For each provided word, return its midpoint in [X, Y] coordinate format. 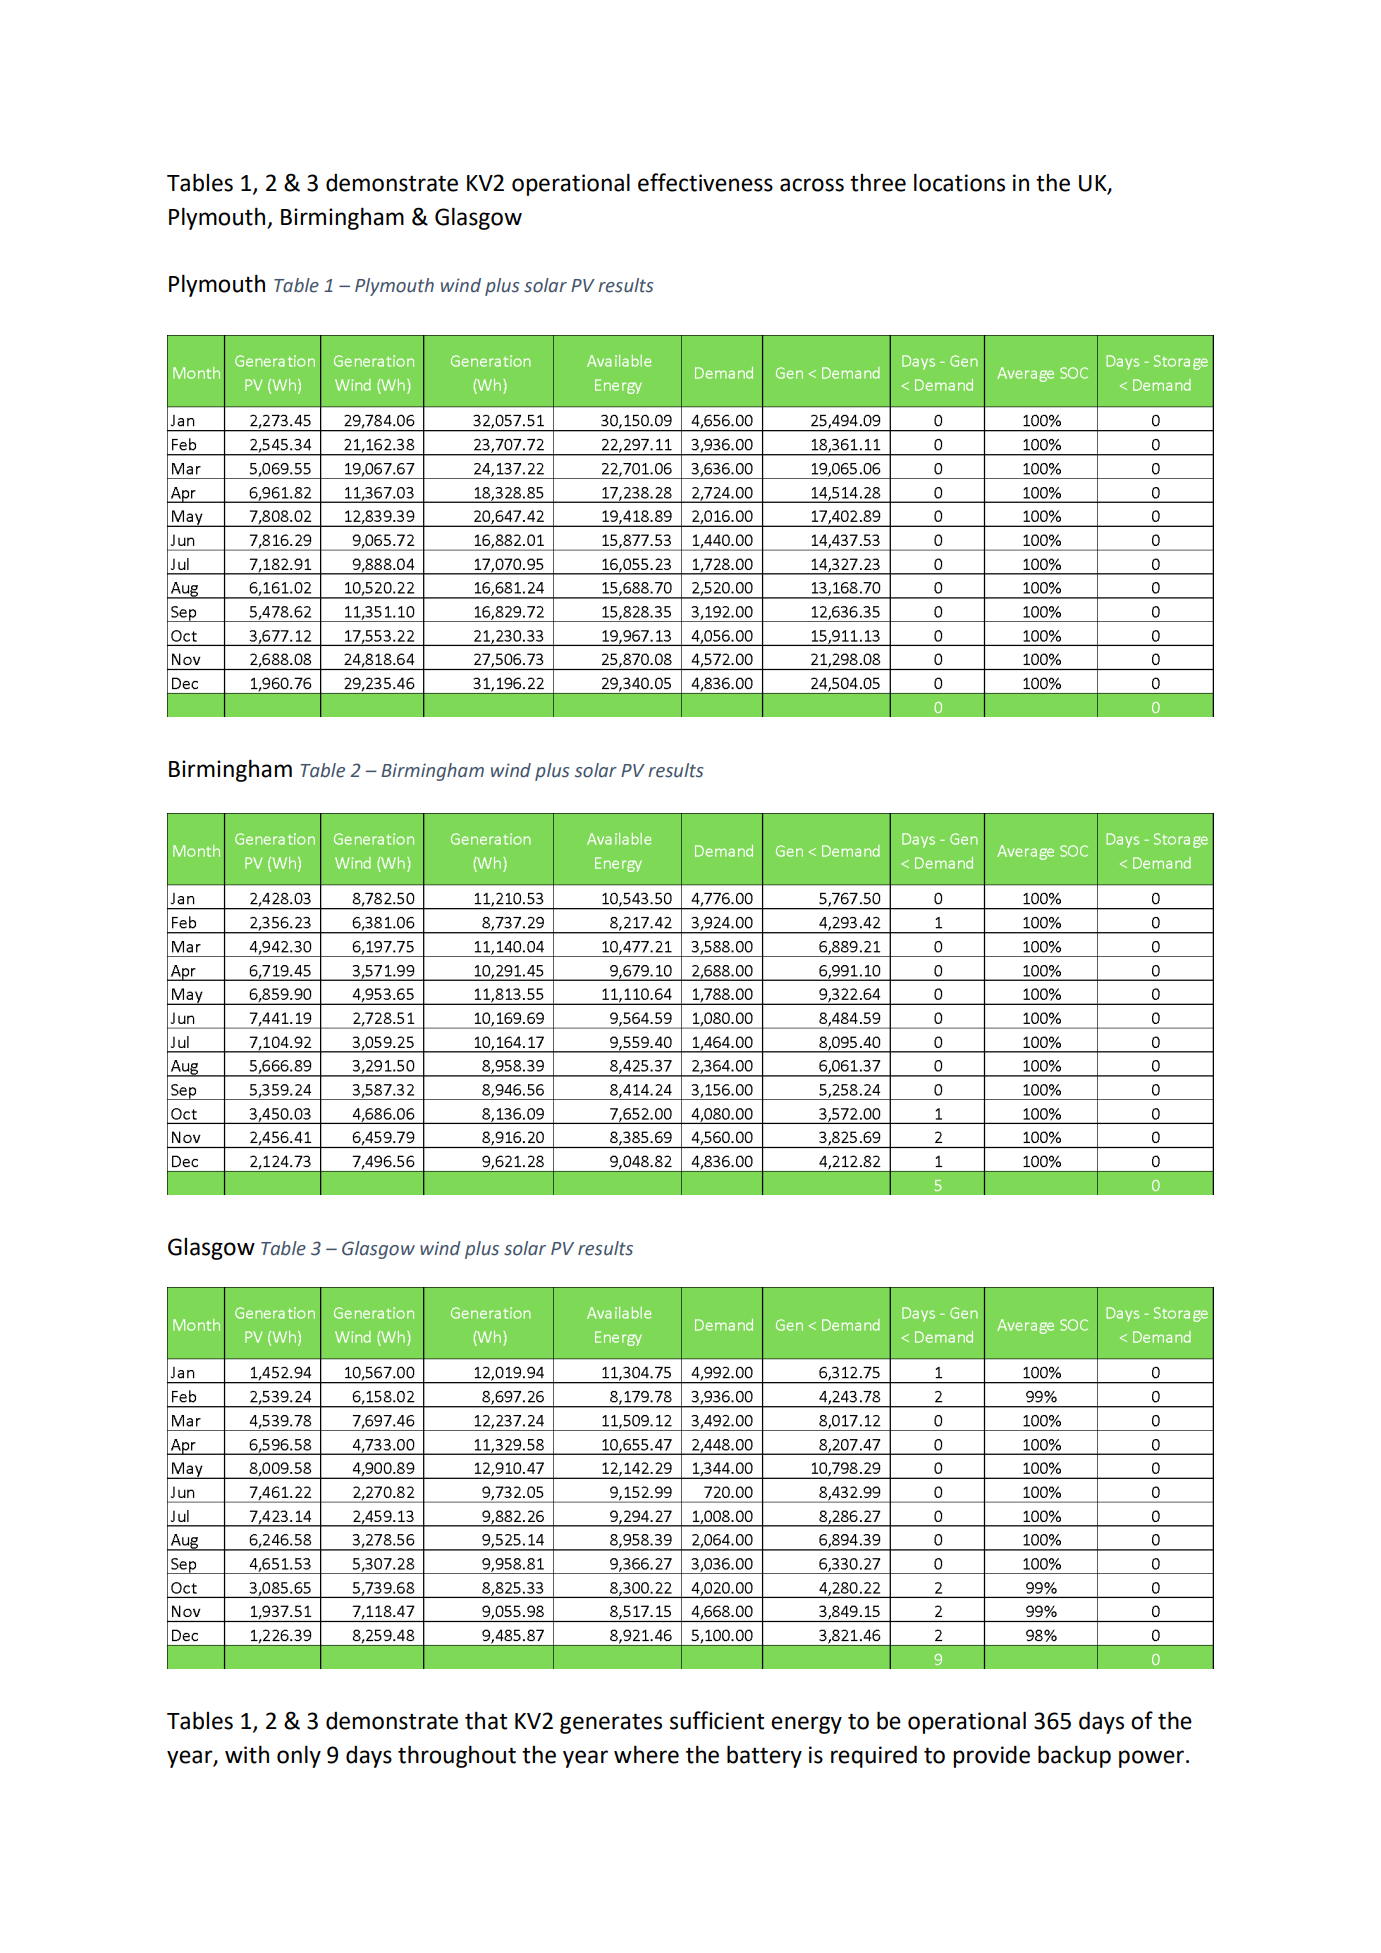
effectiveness [705, 182]
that [486, 1720]
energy [806, 1725]
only [299, 1756]
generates [611, 1723]
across [812, 185]
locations [959, 182]
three [878, 183]
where [646, 1754]
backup [1074, 1756]
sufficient [717, 1720]
